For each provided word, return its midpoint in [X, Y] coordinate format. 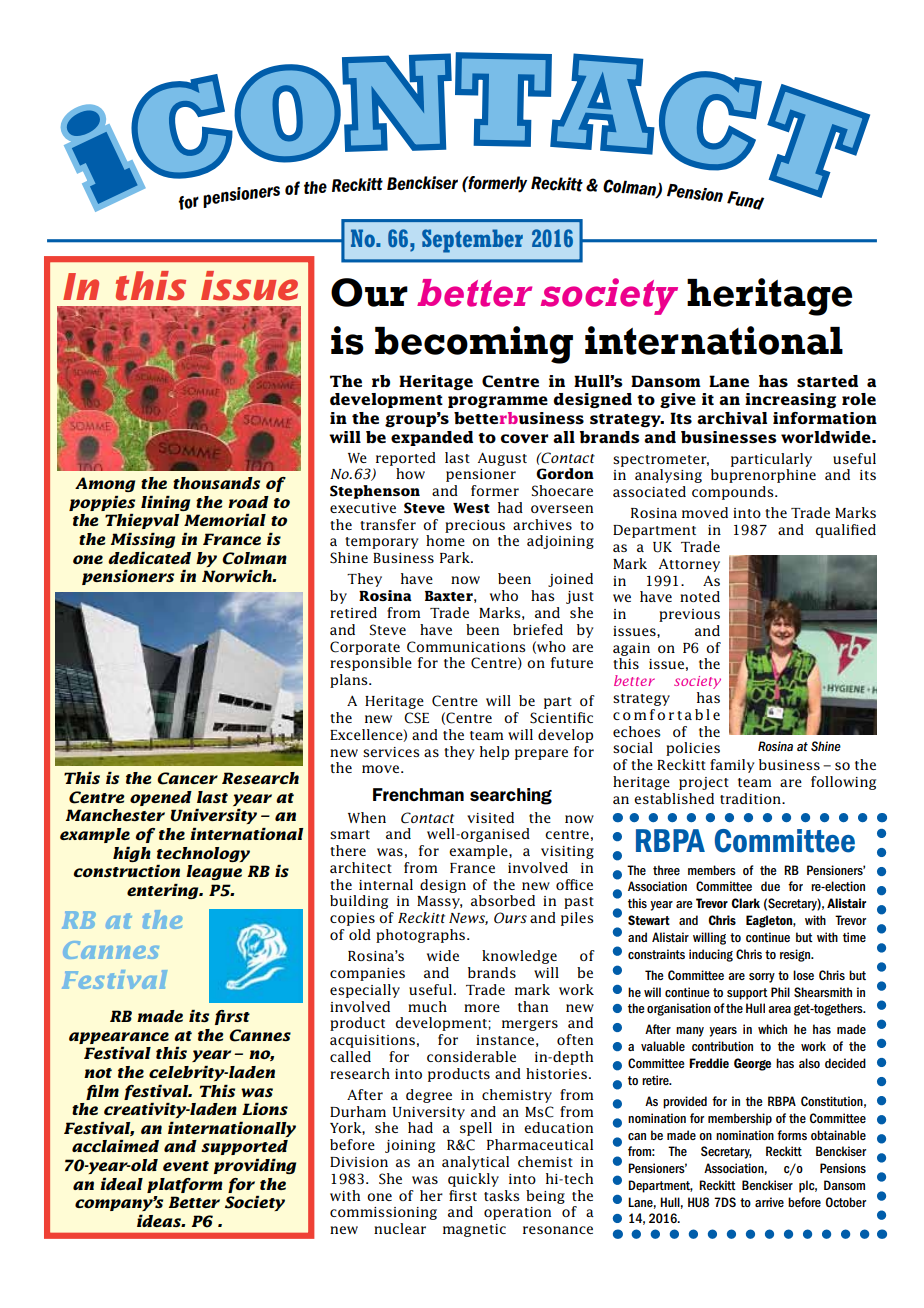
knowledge [519, 957]
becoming [474, 345]
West [471, 508]
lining [165, 503]
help [494, 753]
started [827, 381]
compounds [734, 493]
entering [164, 891]
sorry [762, 978]
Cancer [187, 778]
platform [184, 1185]
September [472, 241]
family [732, 766]
